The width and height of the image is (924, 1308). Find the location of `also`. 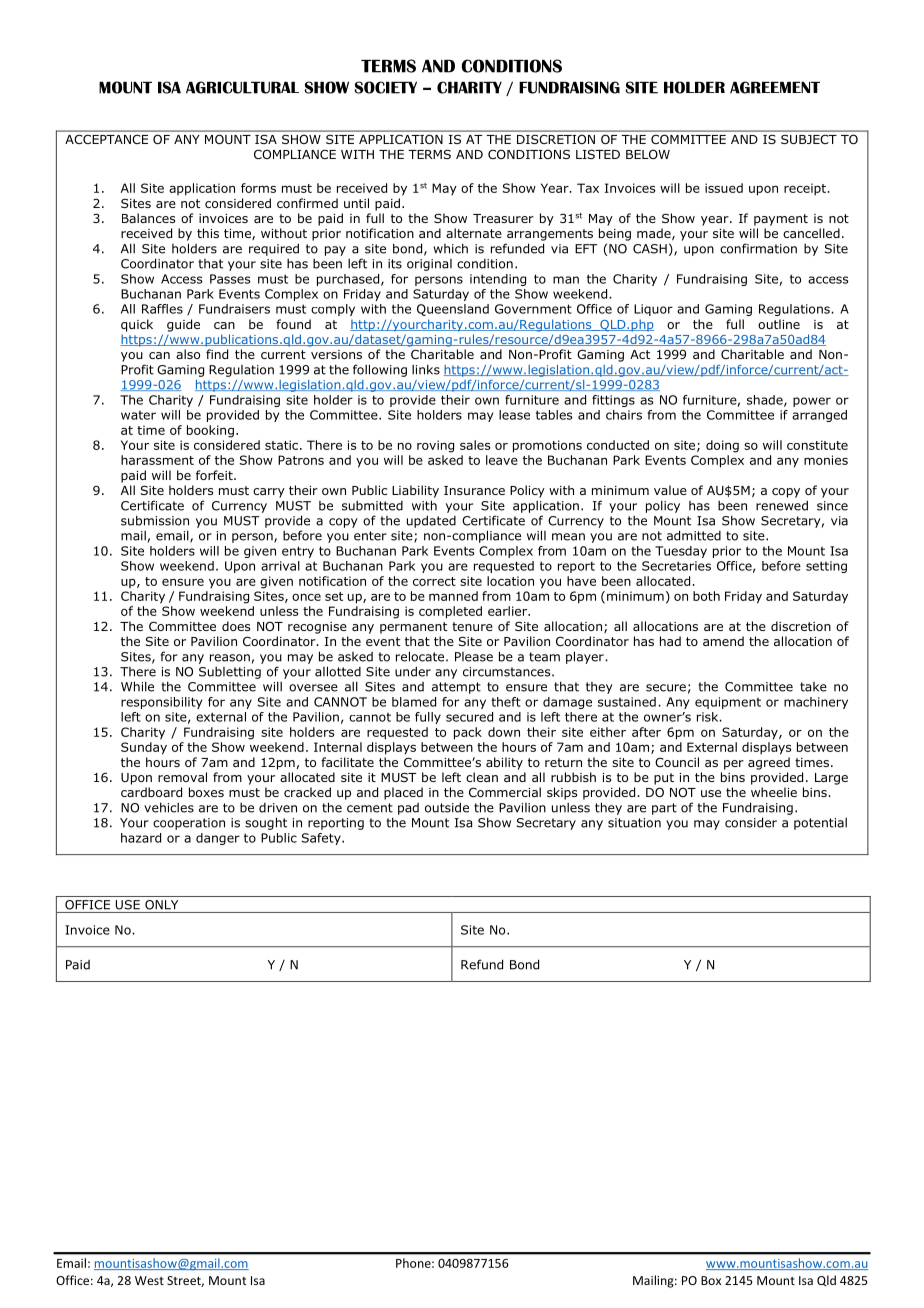

also is located at coordinates (188, 354).
